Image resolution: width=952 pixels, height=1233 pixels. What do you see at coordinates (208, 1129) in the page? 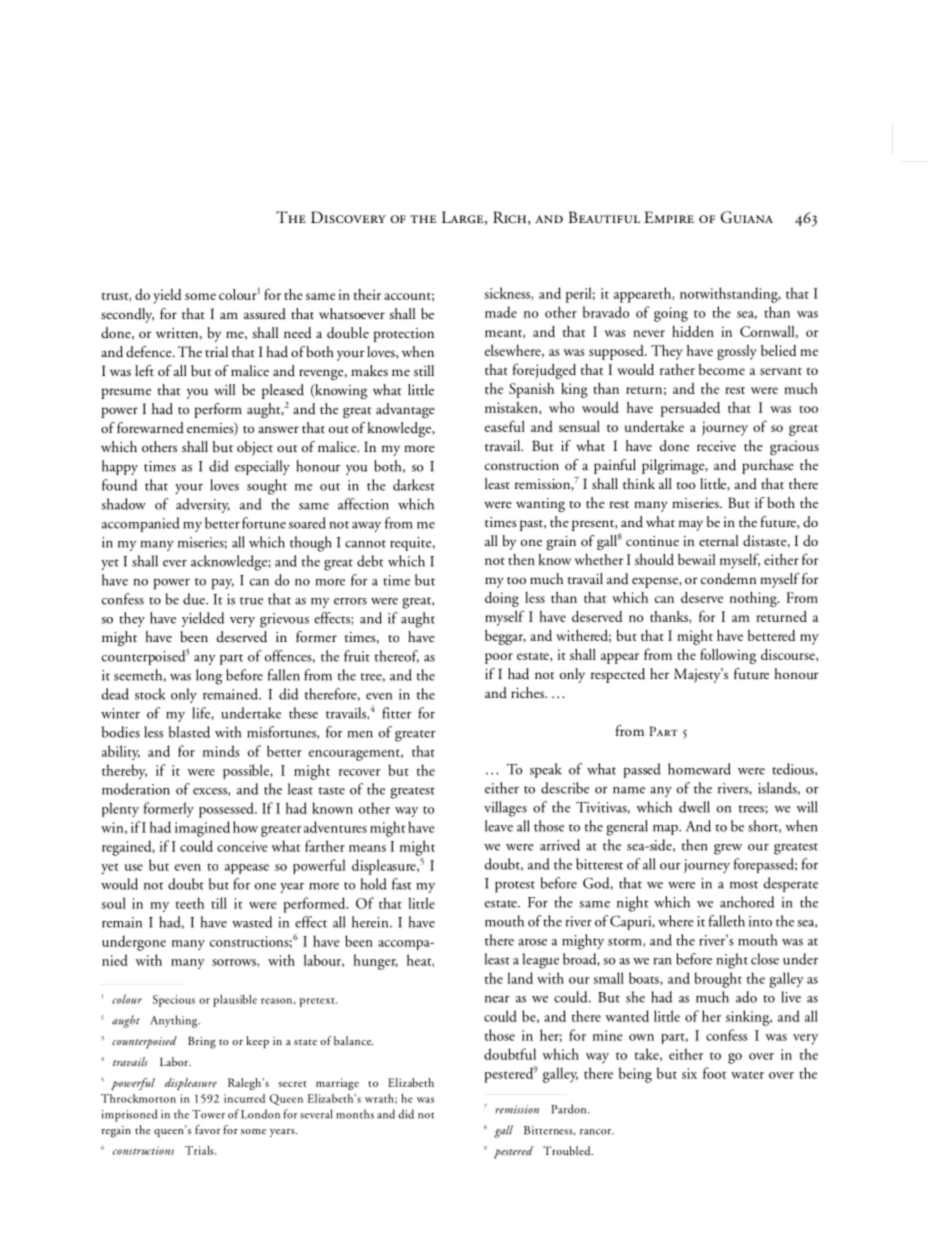
I see `favor` at bounding box center [208, 1129].
